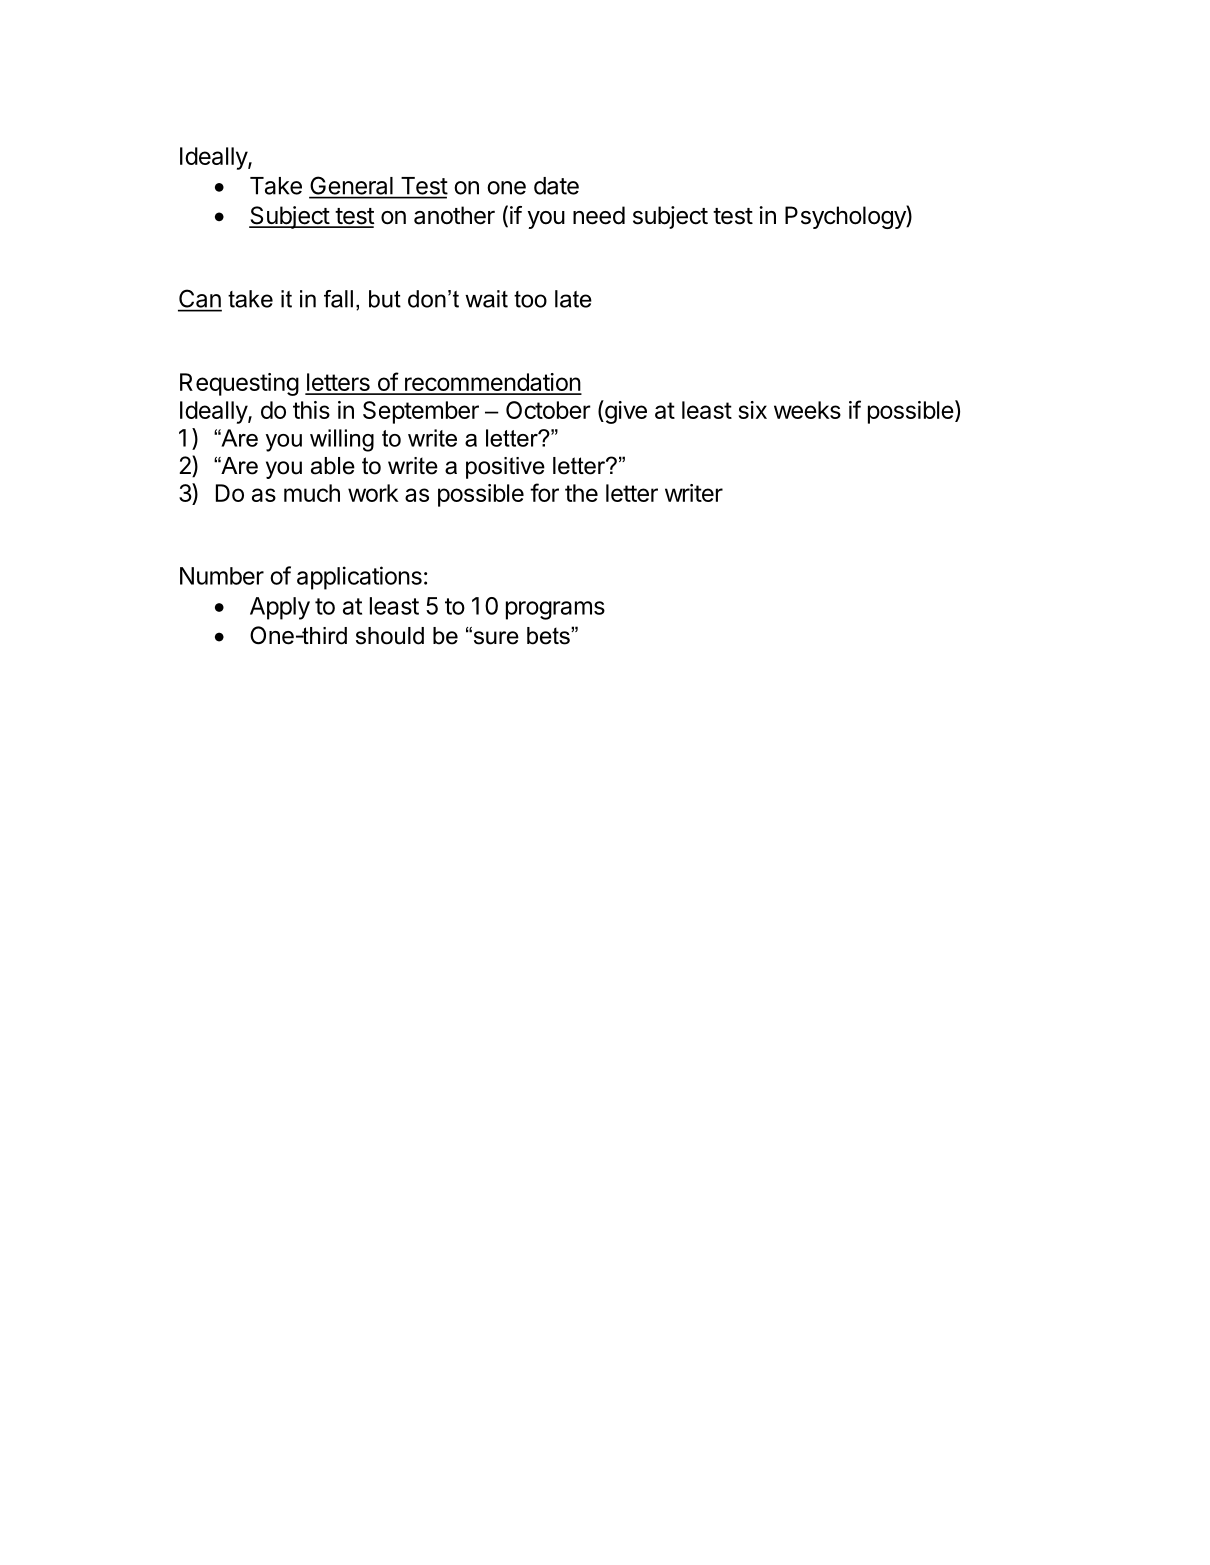 The width and height of the image is (1210, 1565). Describe the element at coordinates (280, 608) in the image. I see `Apply` at that location.
